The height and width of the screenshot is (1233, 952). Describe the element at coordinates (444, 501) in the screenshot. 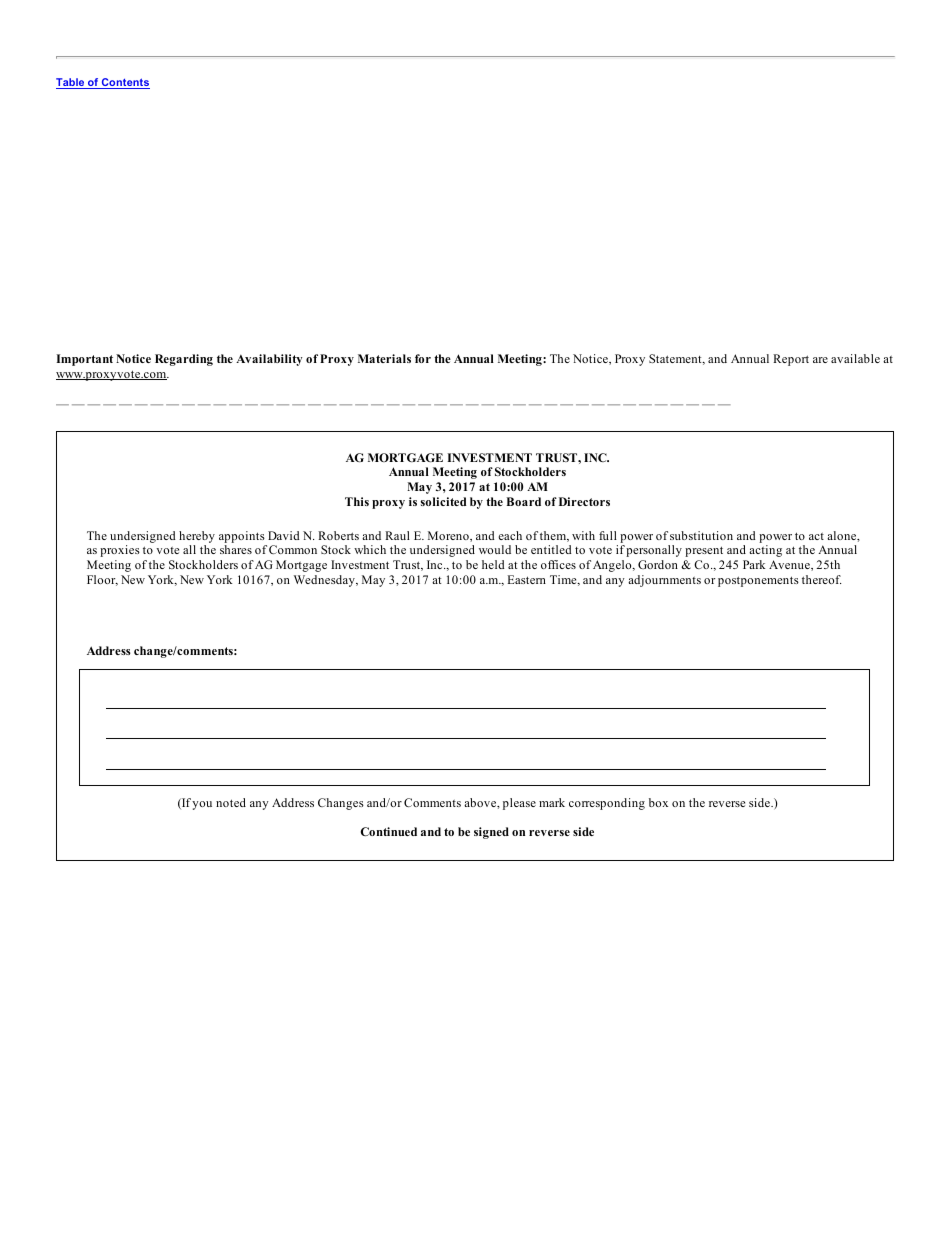

I see `solicited` at that location.
